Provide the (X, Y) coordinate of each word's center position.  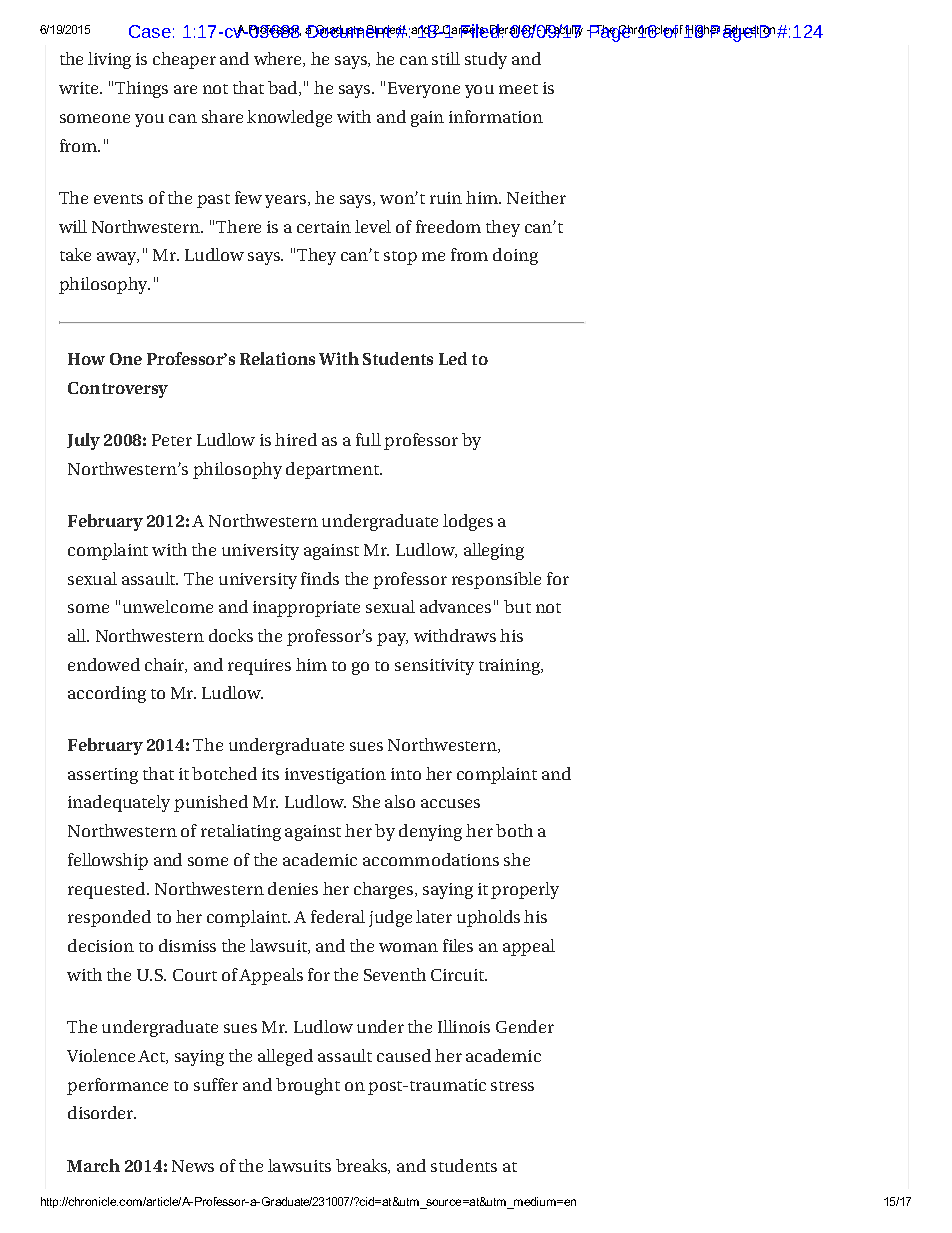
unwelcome (168, 606)
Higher (702, 31)
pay (392, 639)
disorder (102, 1112)
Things (141, 89)
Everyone (424, 90)
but (517, 606)
